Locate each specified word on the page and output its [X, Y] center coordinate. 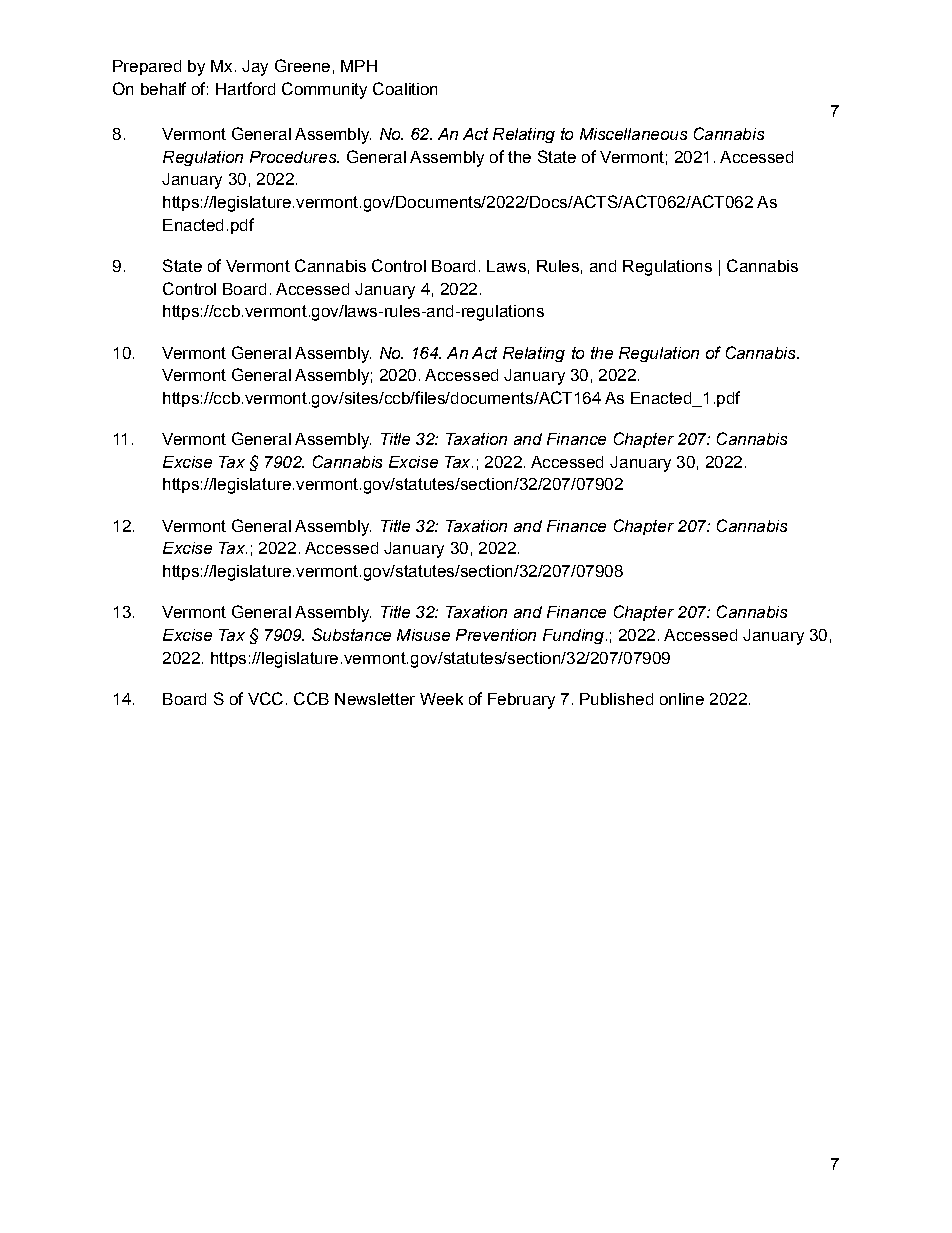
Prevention [496, 635]
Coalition [405, 88]
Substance [351, 634]
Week [441, 699]
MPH [359, 66]
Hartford [245, 88]
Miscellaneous [633, 134]
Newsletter [375, 699]
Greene [302, 65]
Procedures [294, 157]
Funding [573, 636]
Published [616, 699]
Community [324, 90]
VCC [265, 698]
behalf [163, 88]
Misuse [423, 635]
